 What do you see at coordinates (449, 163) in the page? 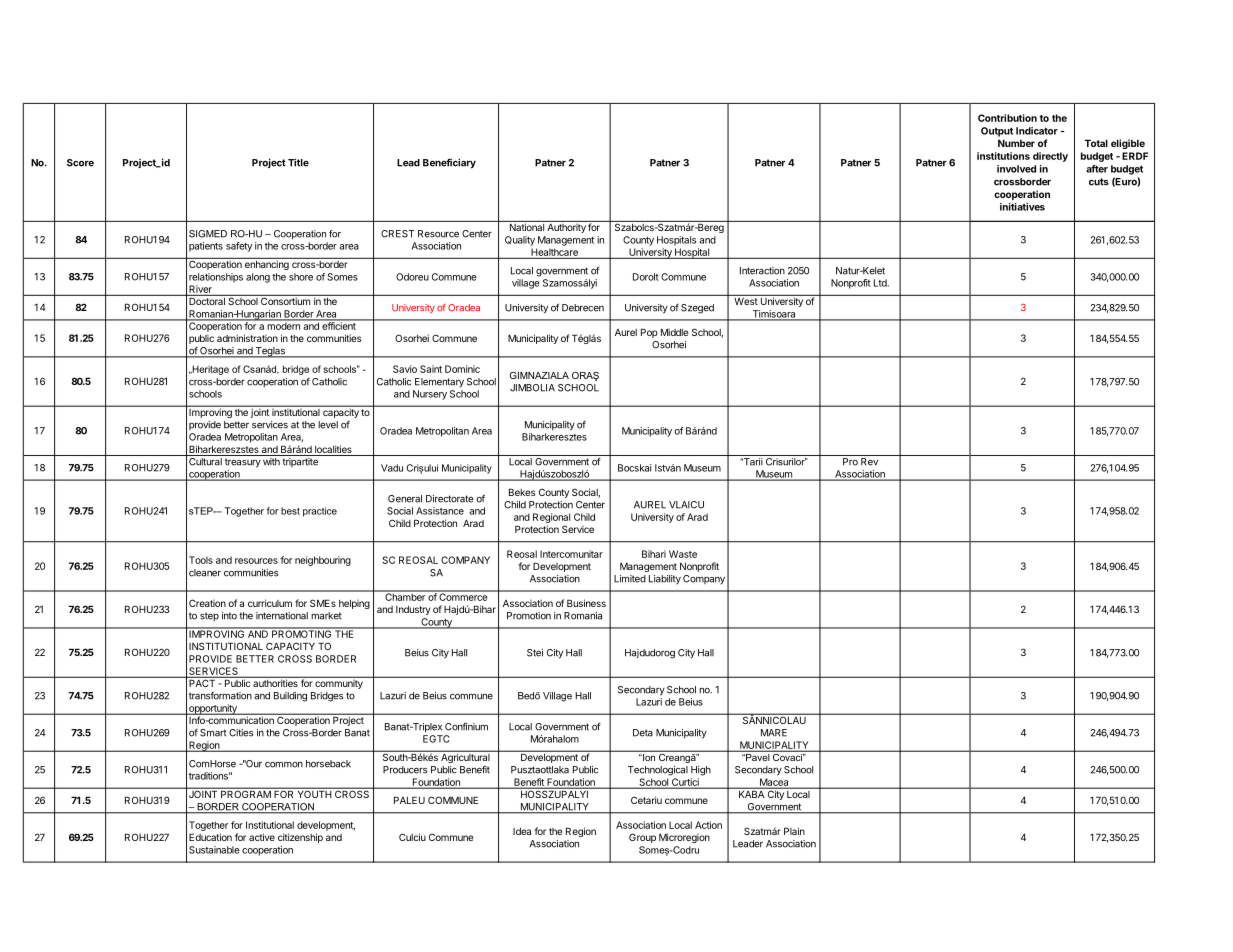
I see `Beneficiary` at bounding box center [449, 163].
